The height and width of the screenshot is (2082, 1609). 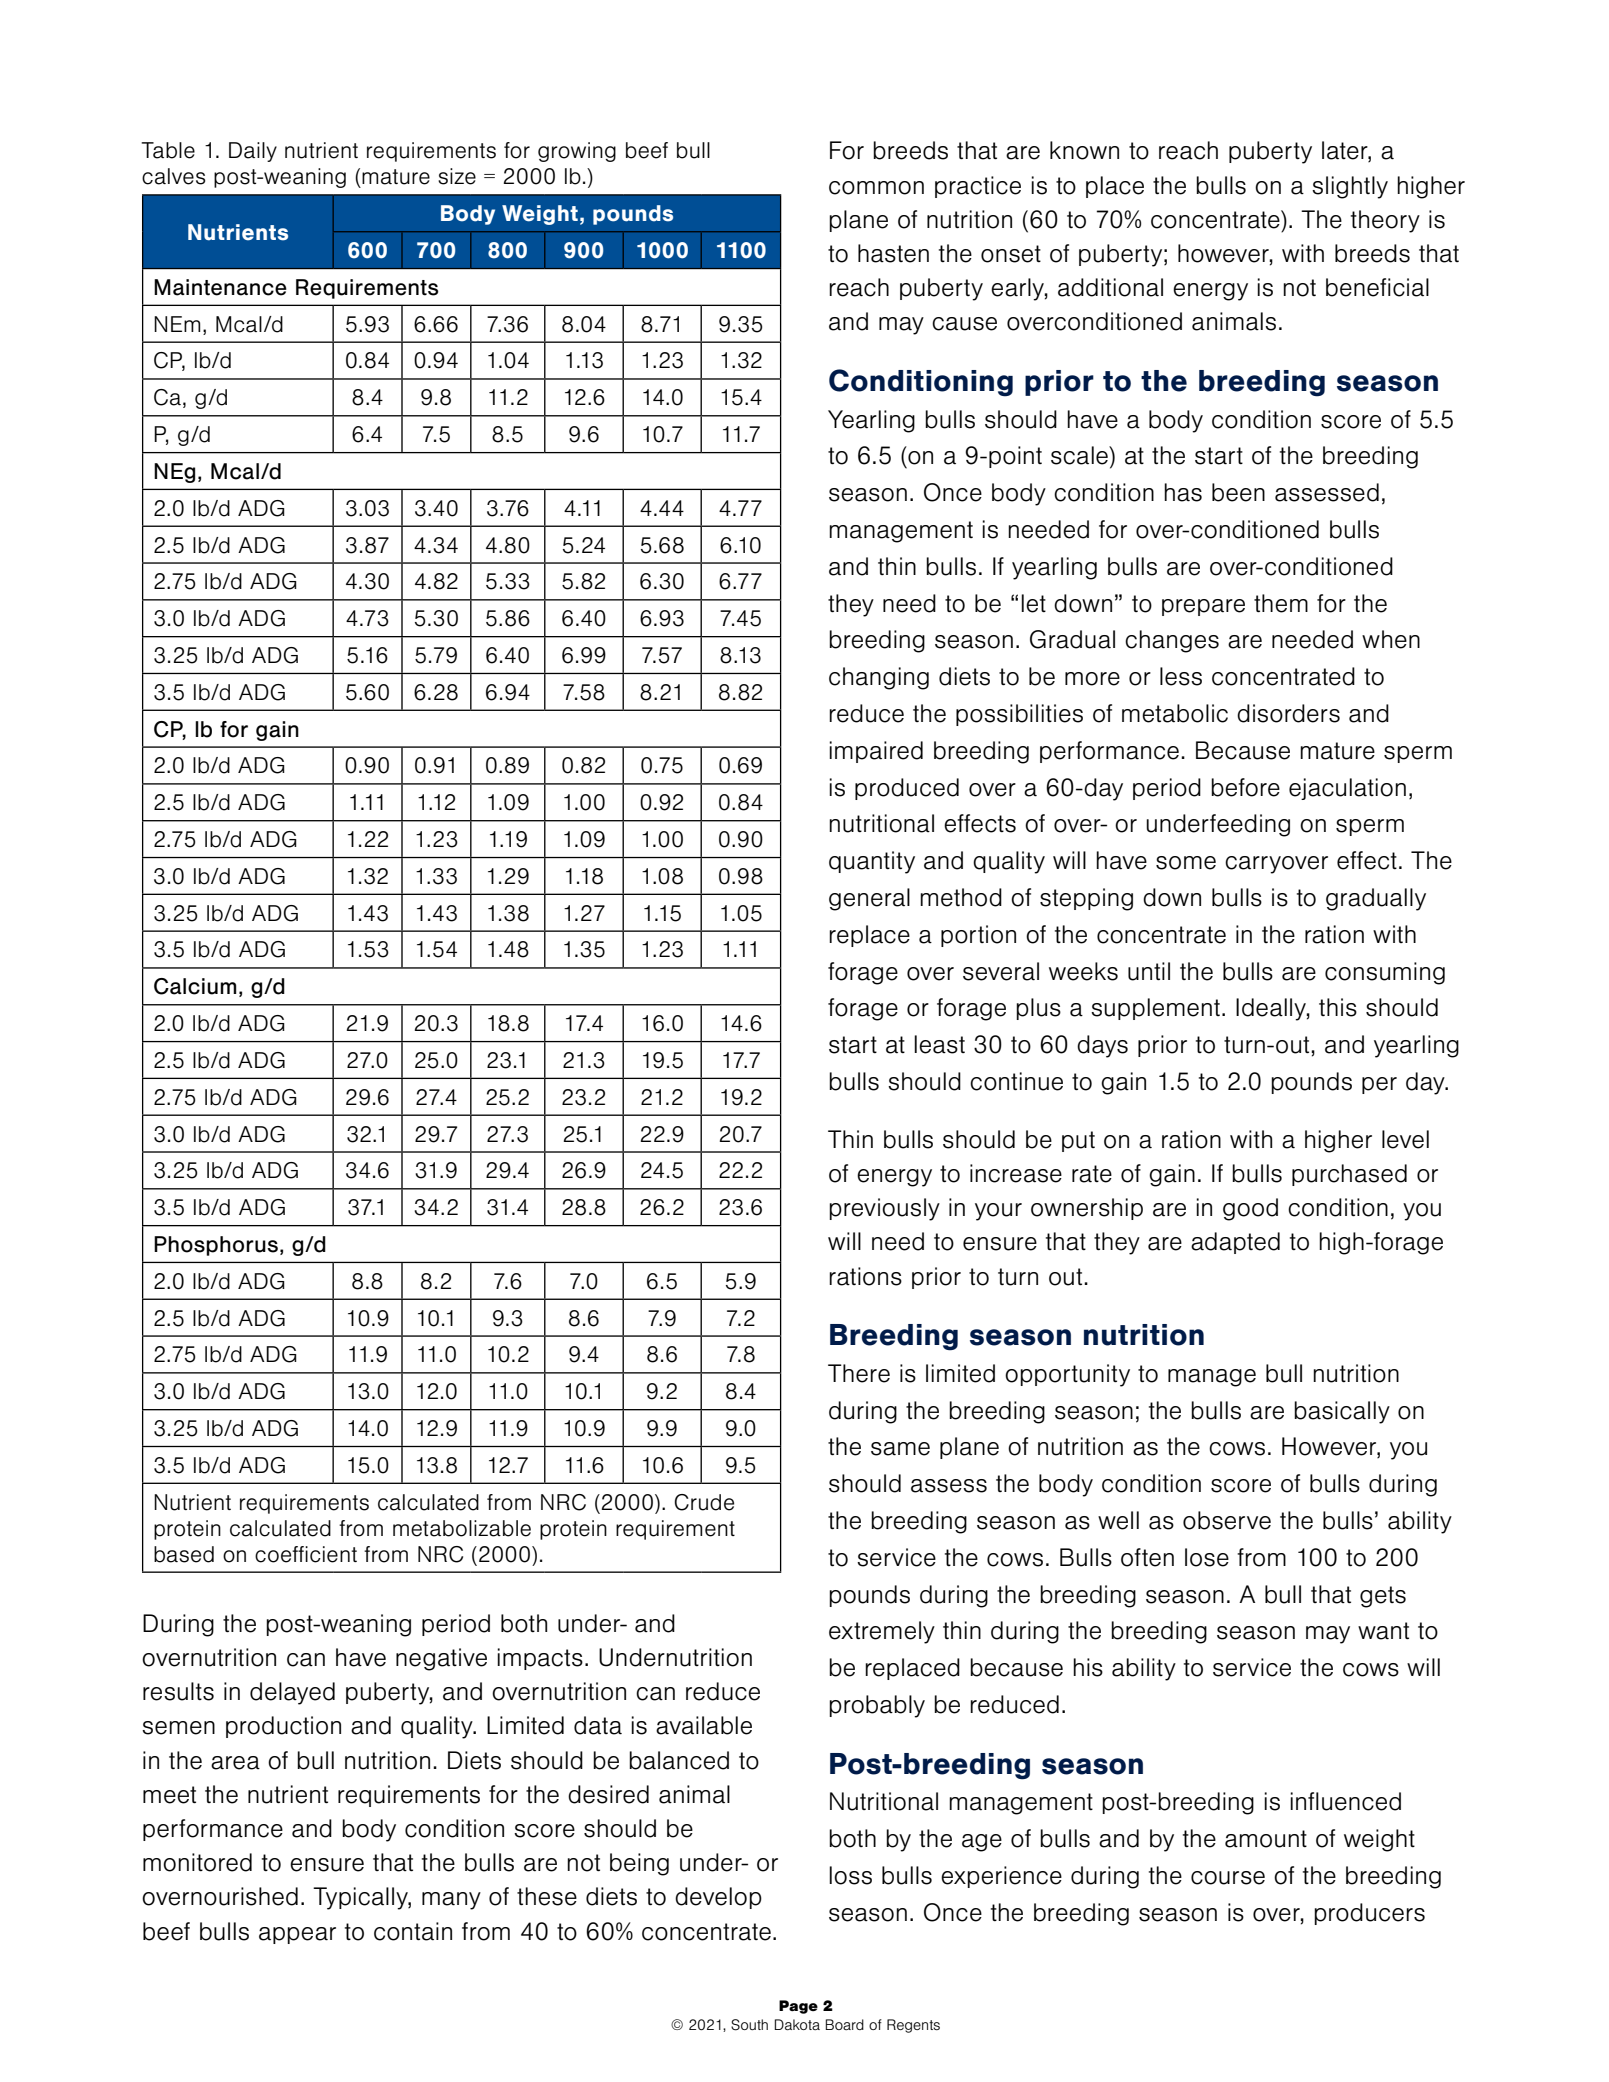 I want to click on slightly, so click(x=1350, y=187).
